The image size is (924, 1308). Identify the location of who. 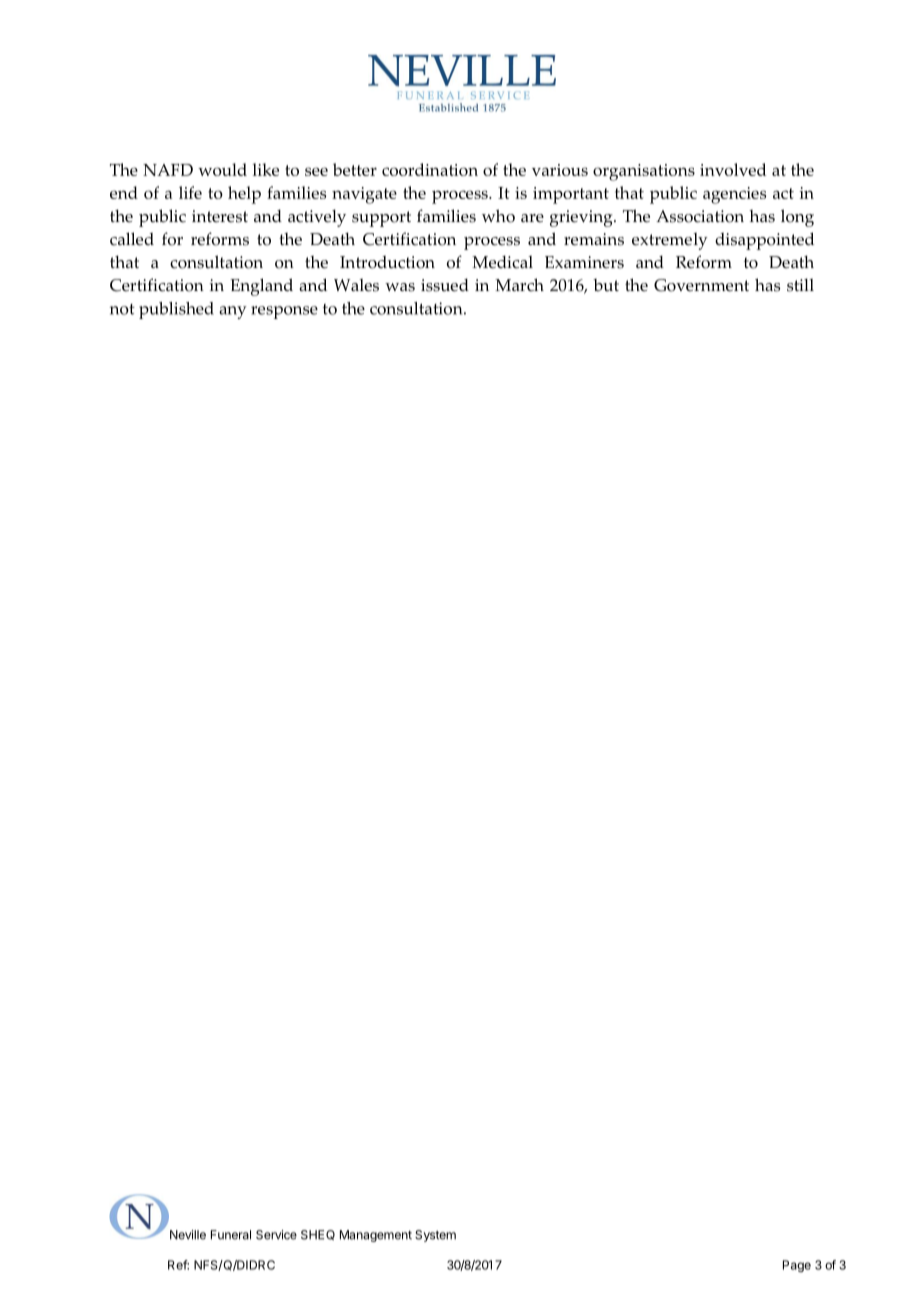
(498, 216).
